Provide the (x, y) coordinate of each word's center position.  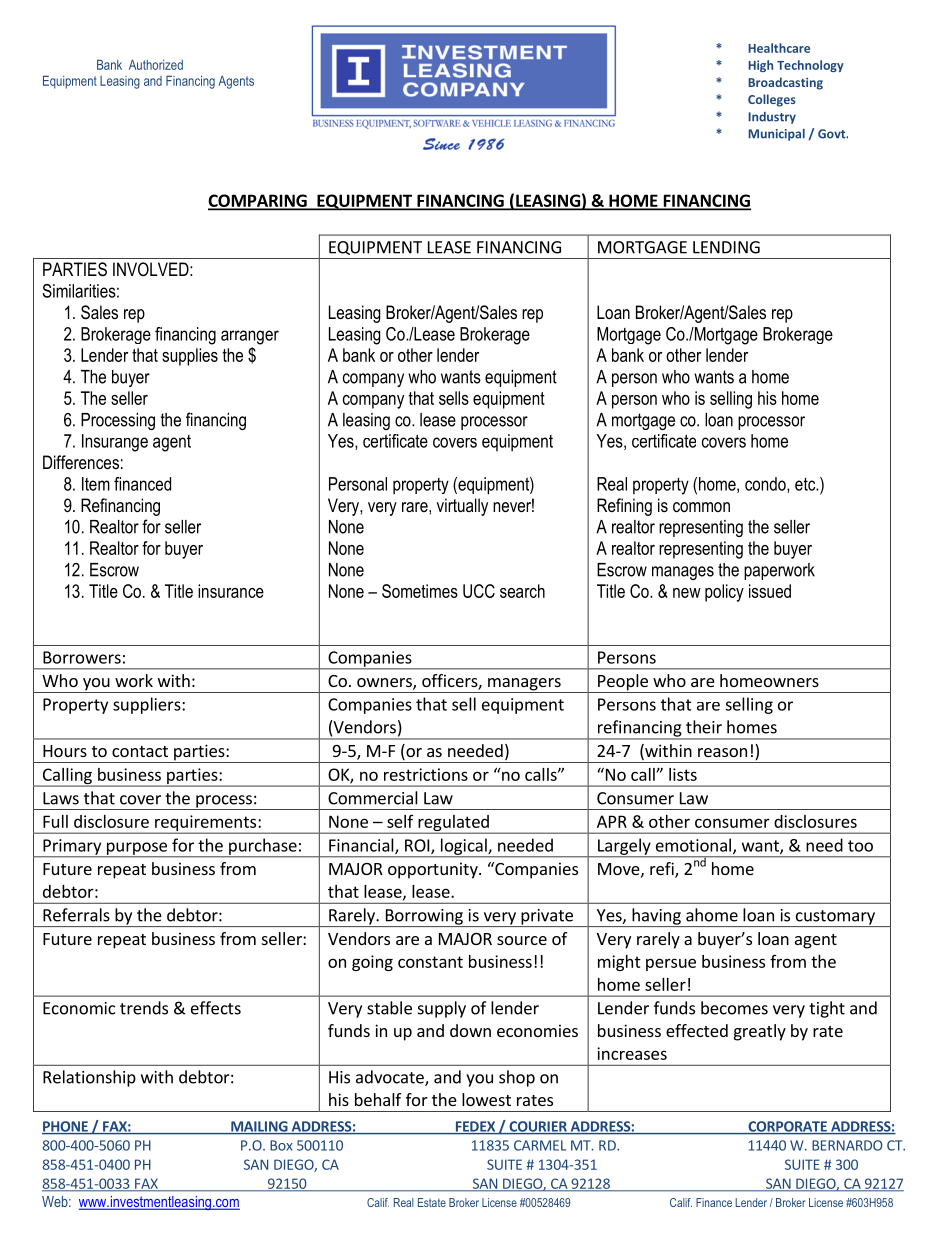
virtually (462, 507)
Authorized (156, 64)
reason (722, 752)
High (760, 66)
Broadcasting (785, 83)
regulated (453, 824)
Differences (81, 462)
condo (766, 485)
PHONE (66, 1127)
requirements (206, 824)
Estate (432, 1202)
